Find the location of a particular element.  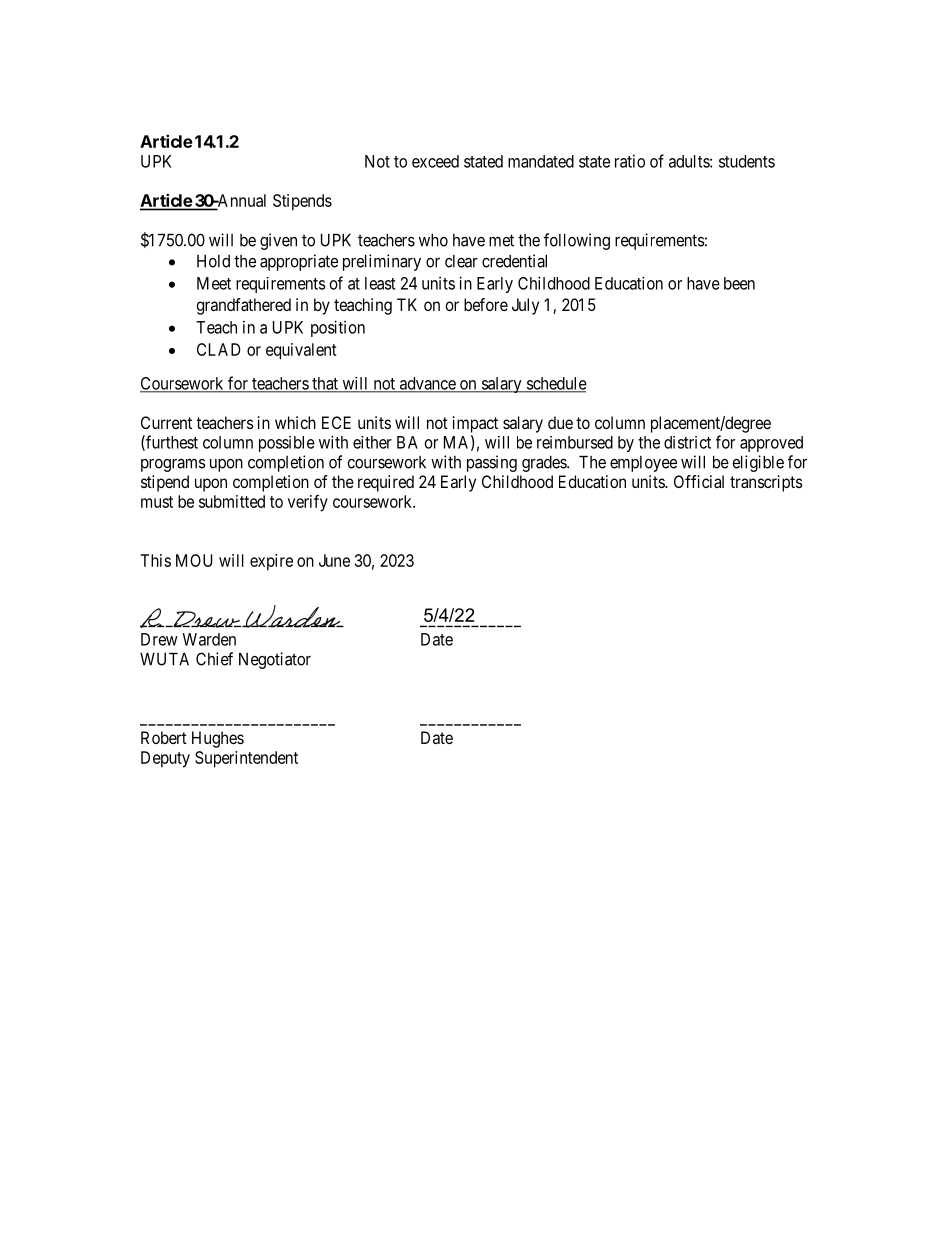

Hughes is located at coordinates (218, 739).
